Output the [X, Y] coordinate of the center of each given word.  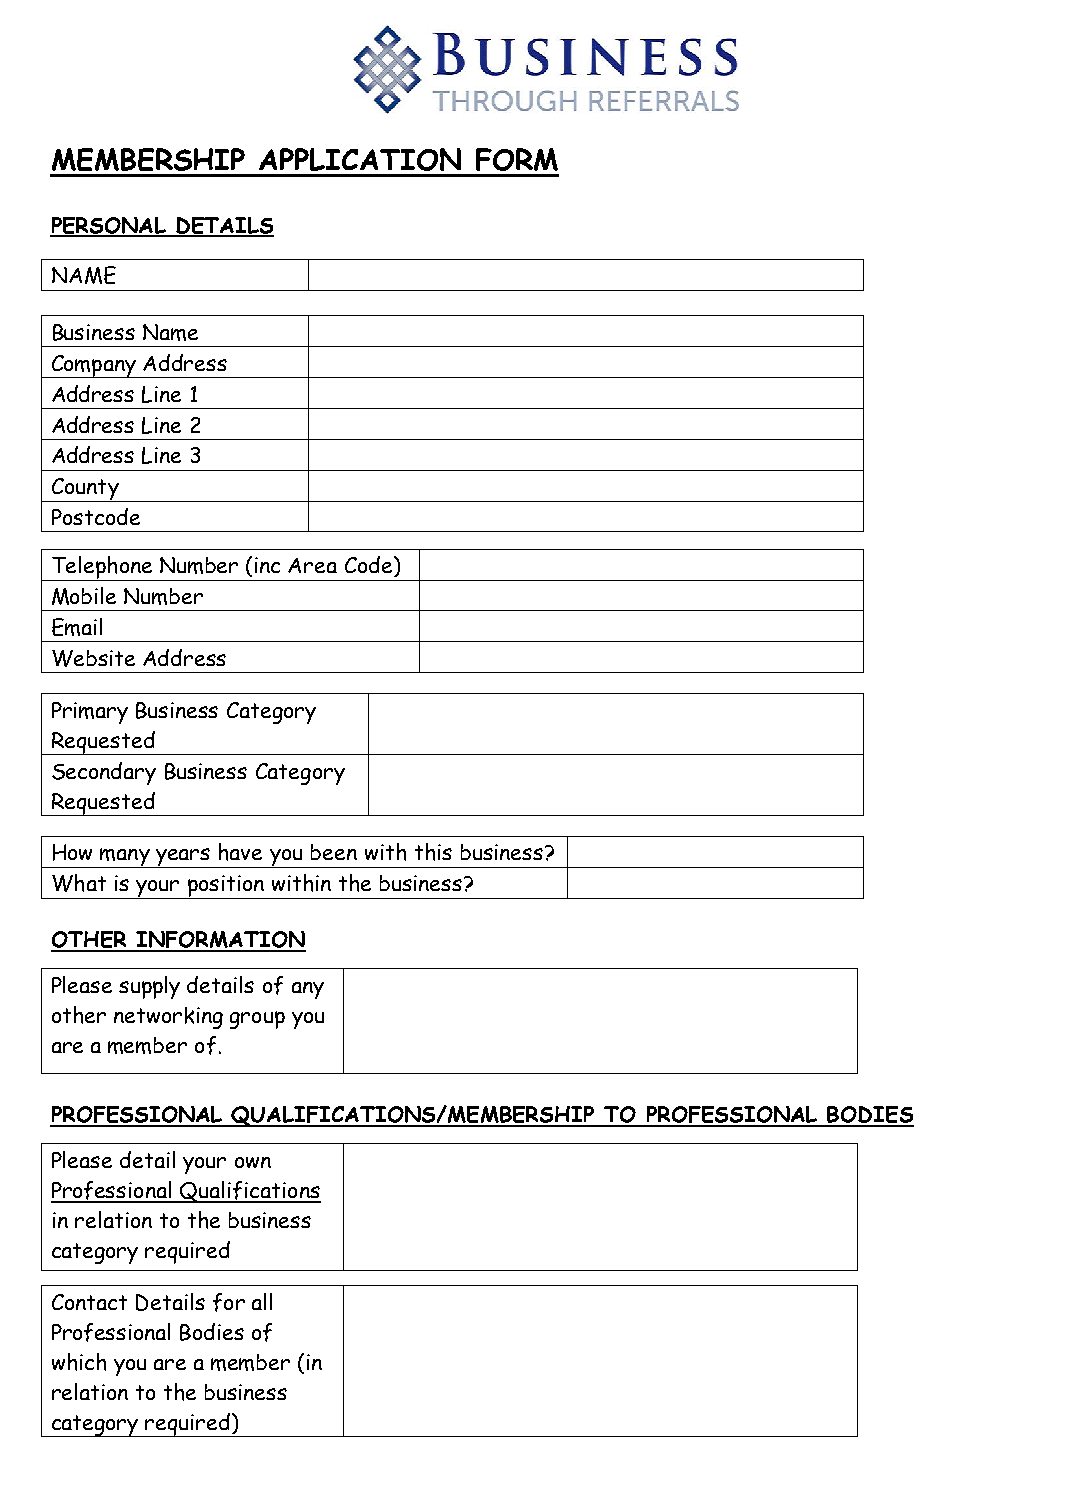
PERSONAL [109, 226]
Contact [89, 1302]
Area [312, 565]
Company [94, 366]
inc [267, 565]
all [262, 1301]
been [334, 852]
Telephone [102, 568]
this [433, 852]
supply [149, 987]
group [257, 1020]
